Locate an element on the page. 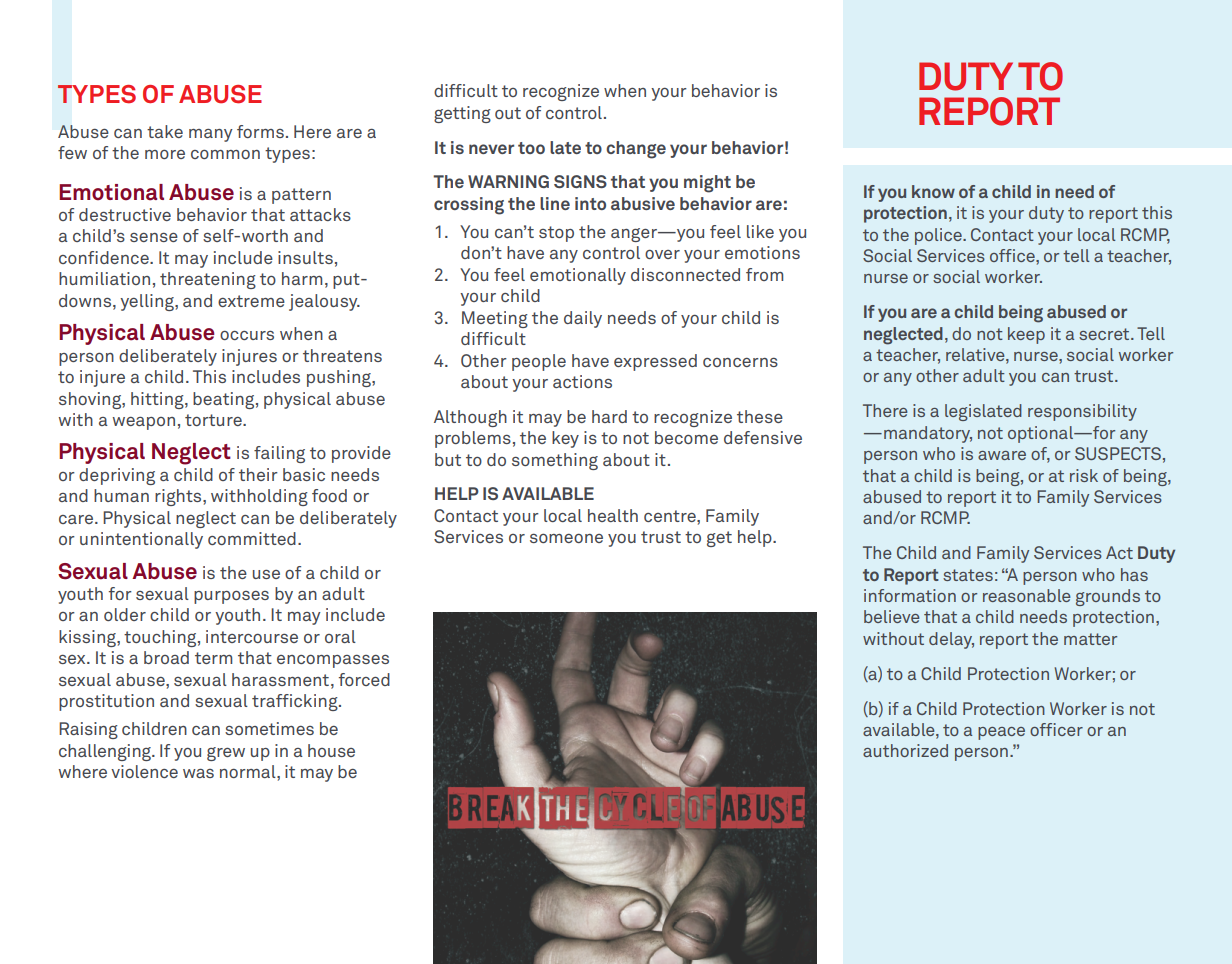  peace is located at coordinates (1001, 733).
